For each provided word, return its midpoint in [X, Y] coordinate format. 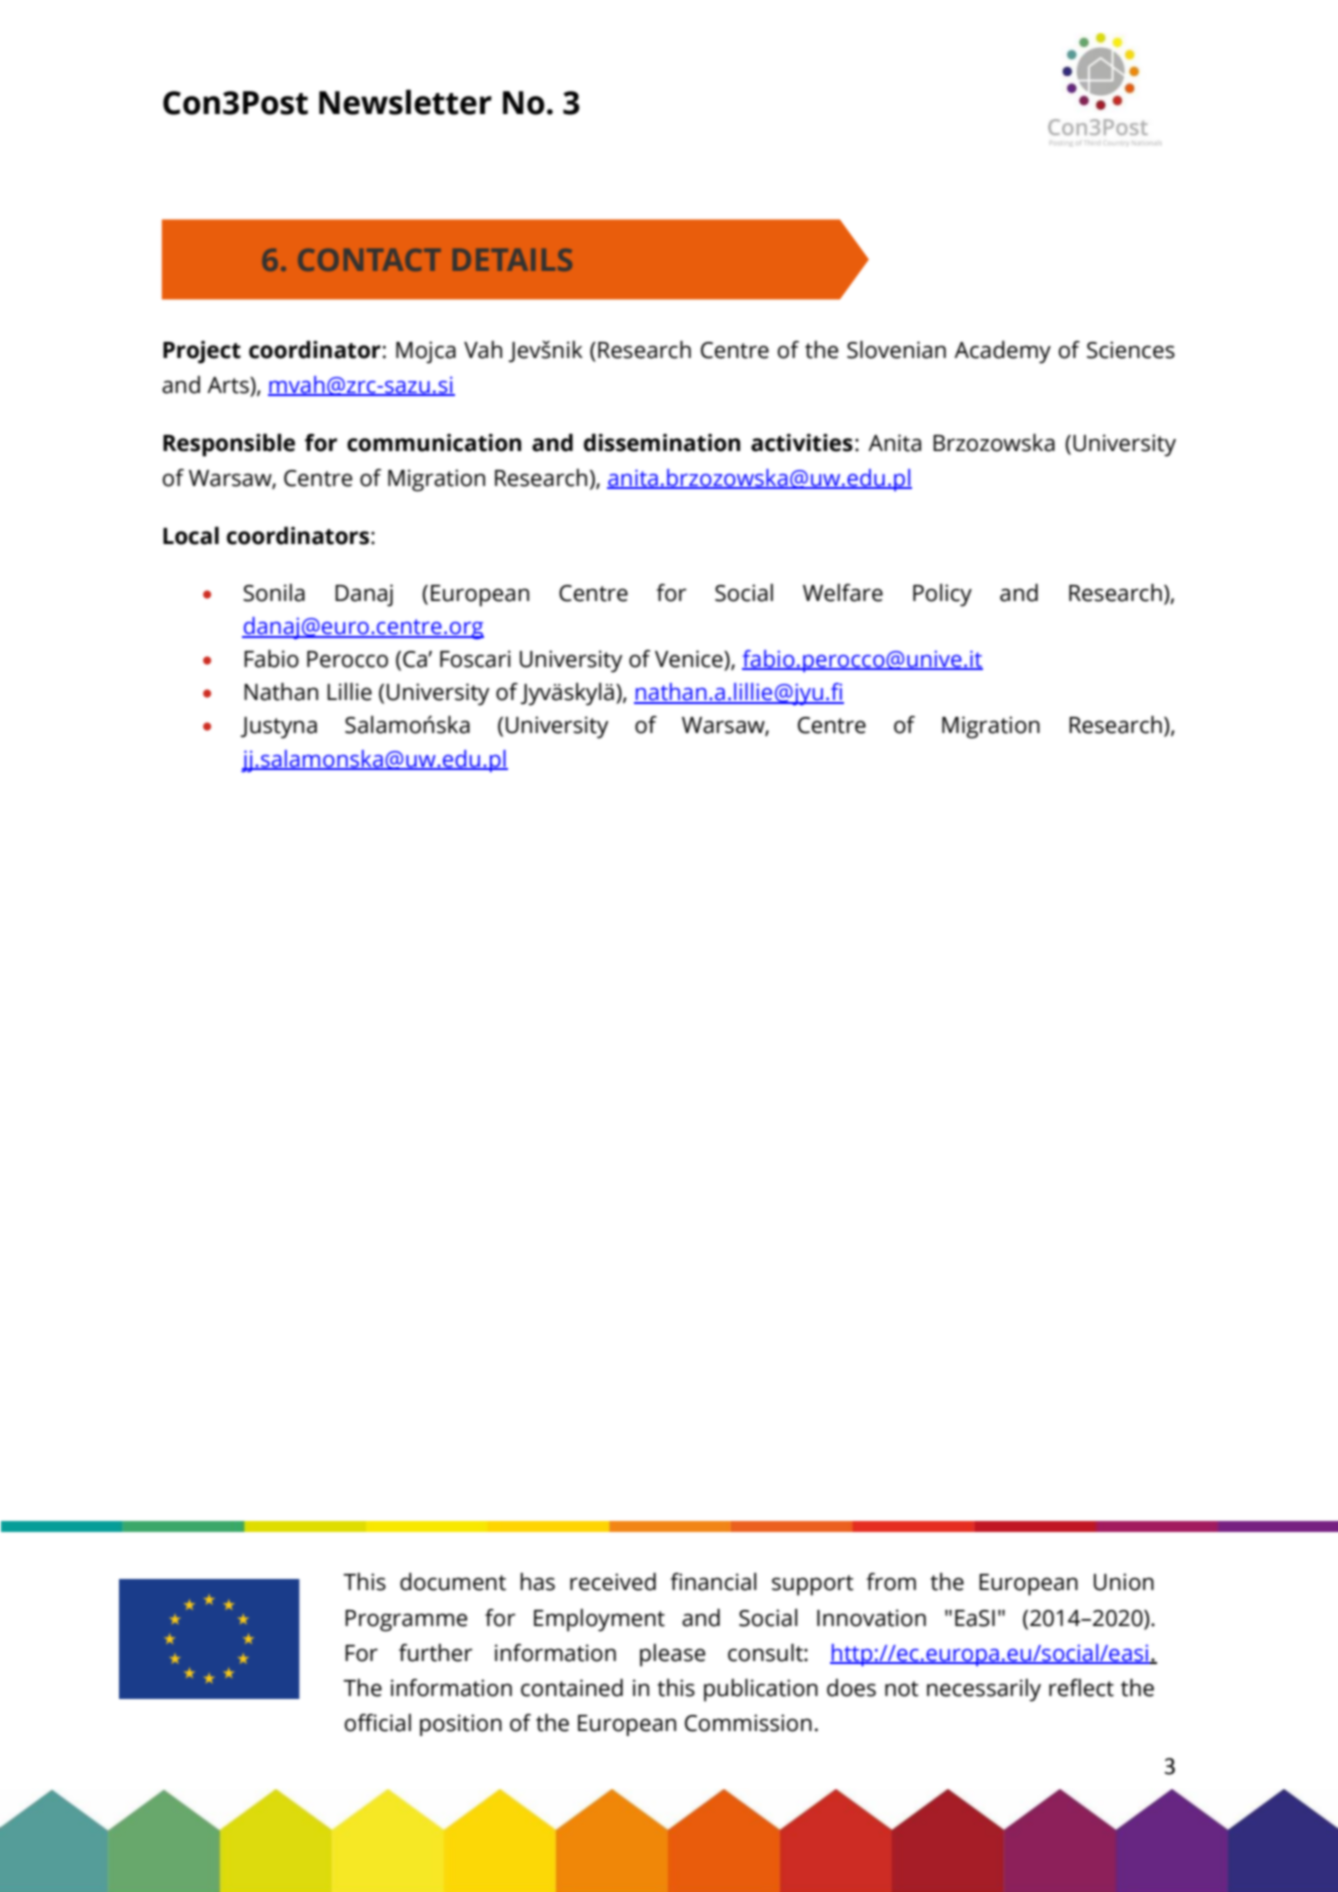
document [453, 1582]
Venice [690, 659]
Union [1124, 1582]
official [378, 1723]
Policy [942, 595]
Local [191, 536]
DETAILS [512, 260]
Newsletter [405, 102]
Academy [1002, 352]
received [613, 1582]
